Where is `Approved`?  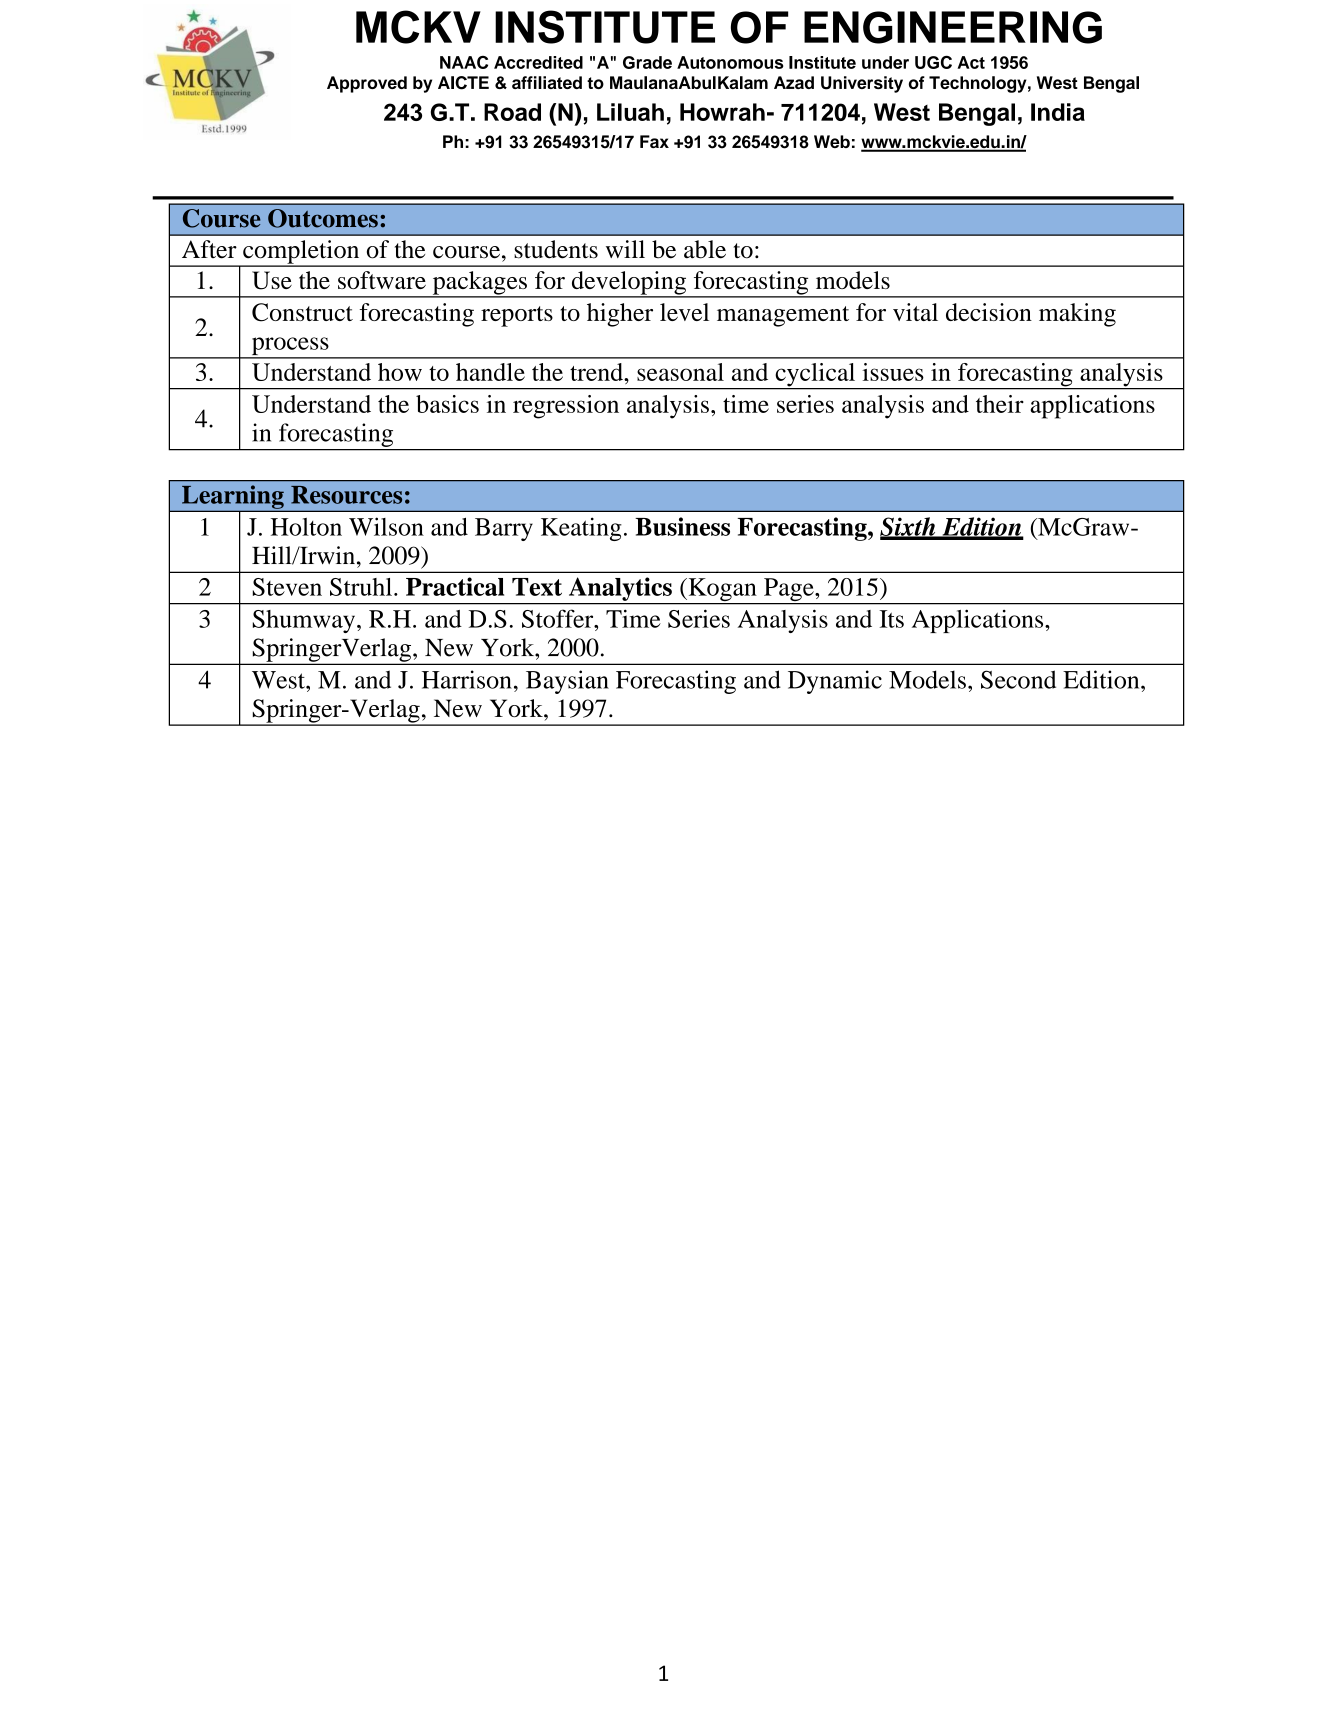
Approved is located at coordinates (367, 84).
